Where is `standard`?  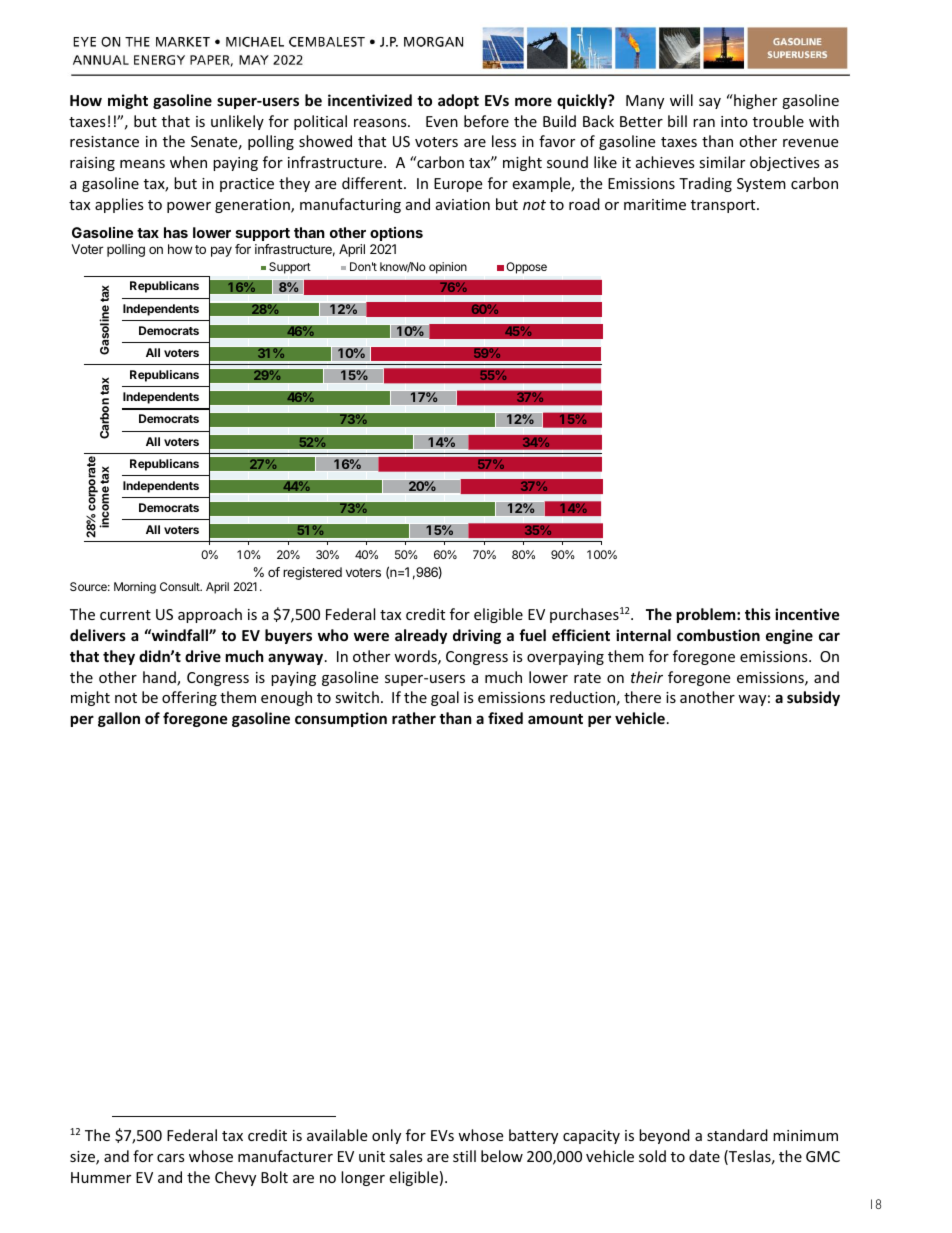
standard is located at coordinates (737, 1135).
